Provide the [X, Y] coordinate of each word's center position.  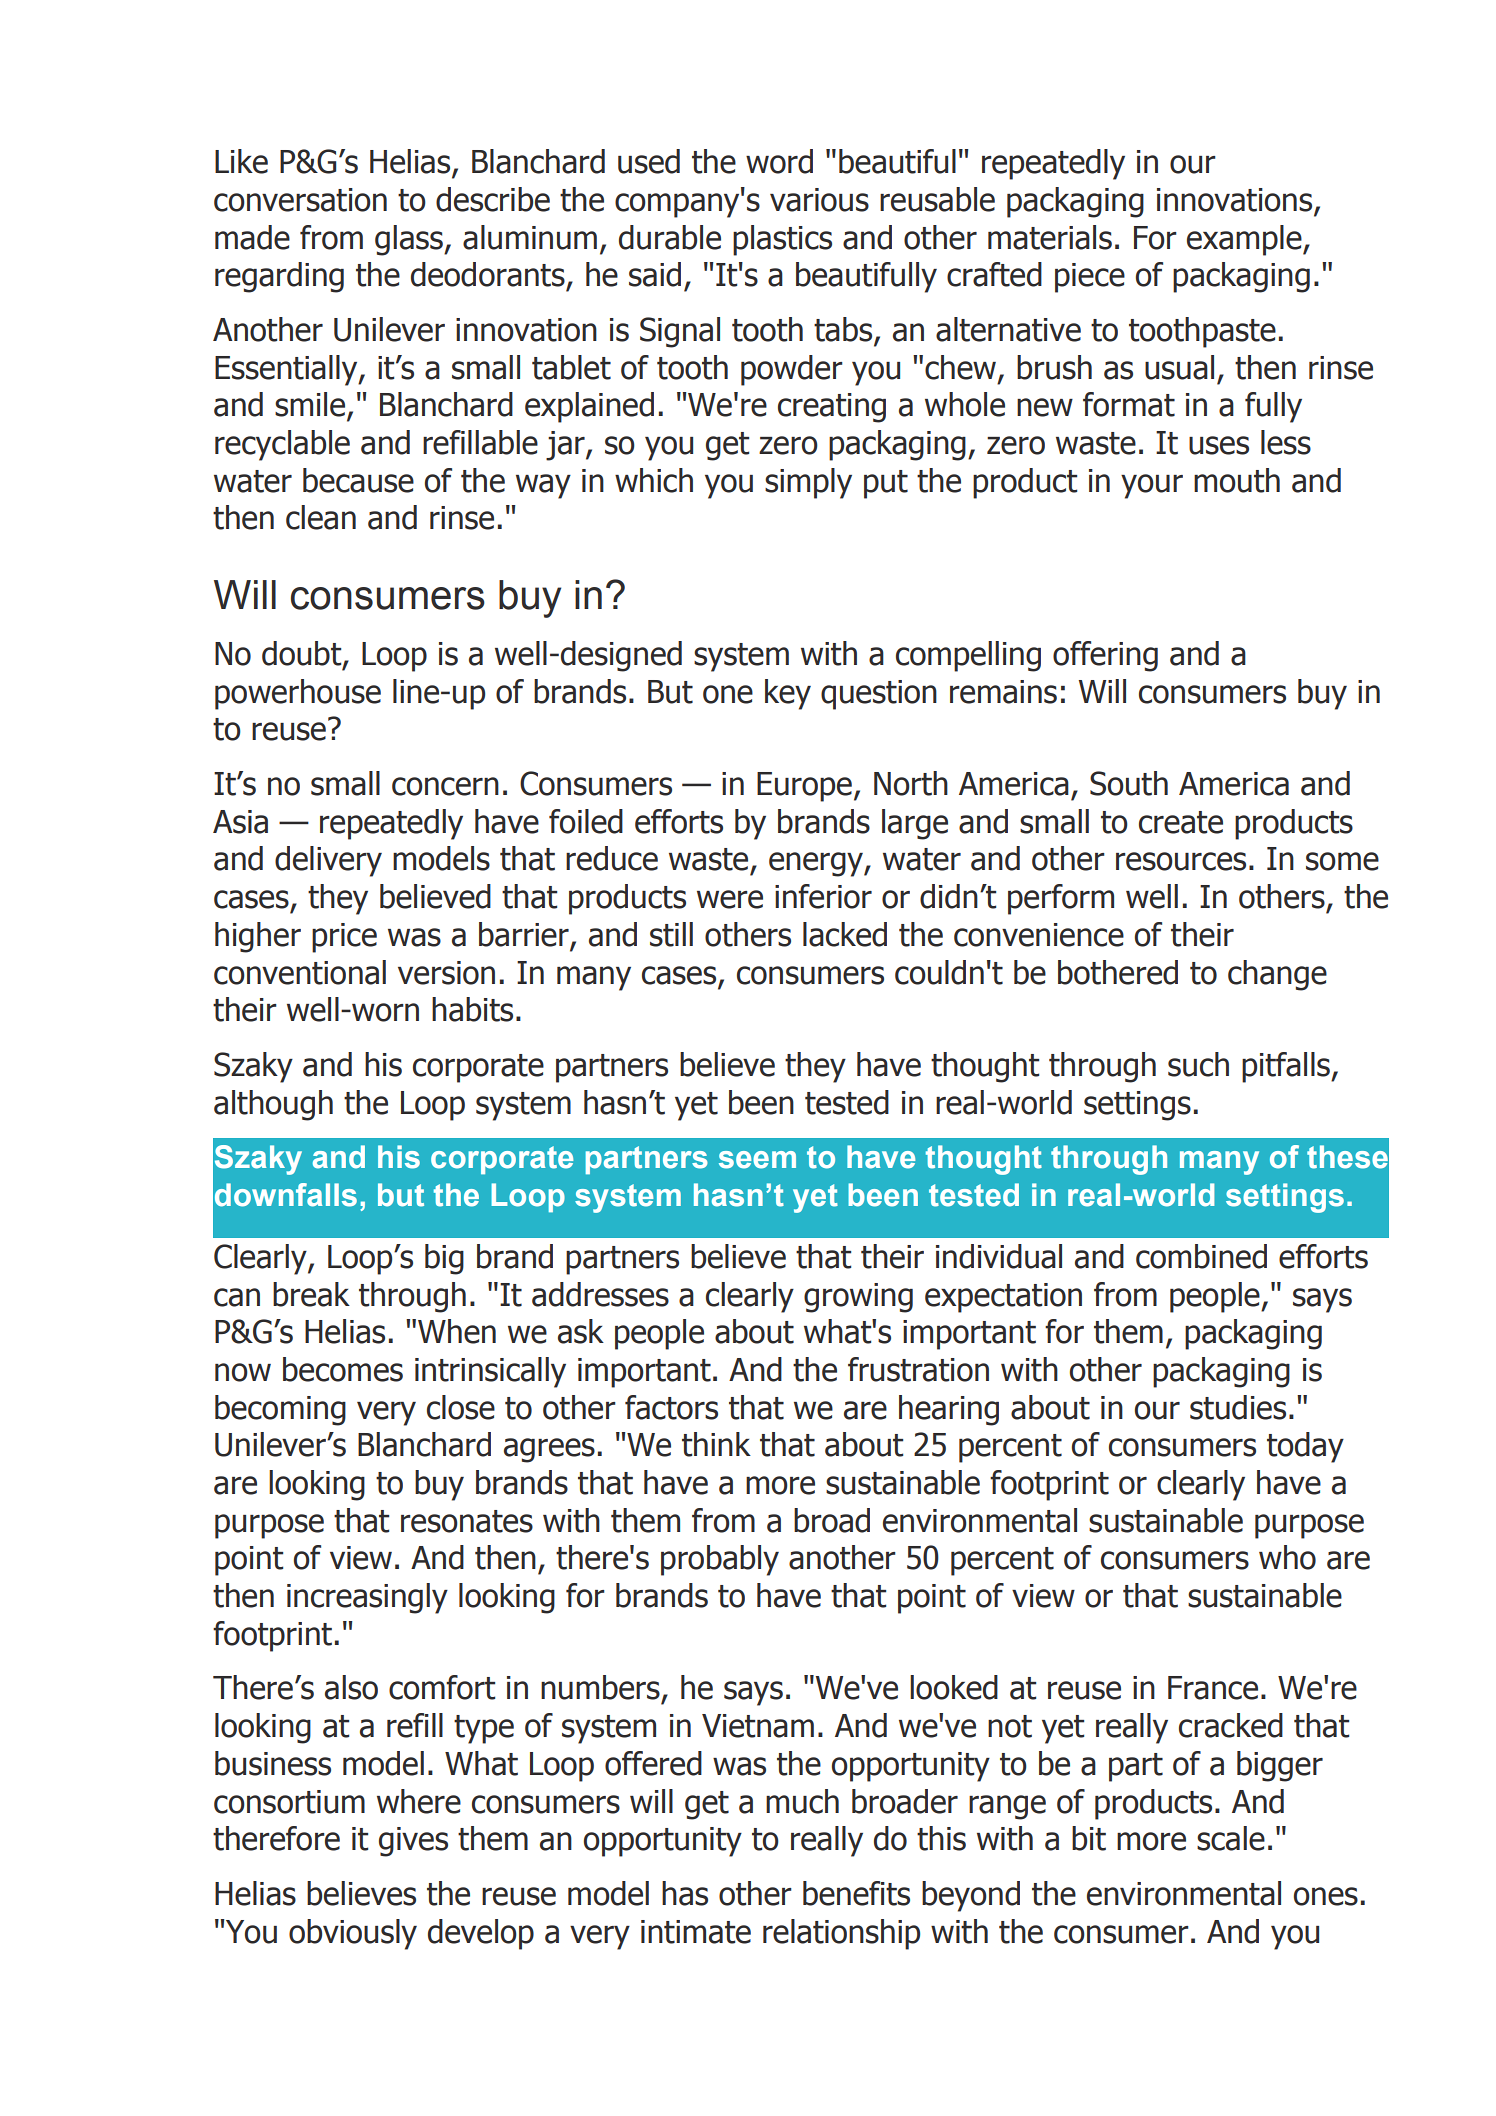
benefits [856, 1893]
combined [1201, 1256]
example [1245, 240]
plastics [782, 240]
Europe [804, 787]
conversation [300, 200]
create [1181, 822]
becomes [343, 1369]
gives [413, 1842]
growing [858, 1298]
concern [445, 786]
